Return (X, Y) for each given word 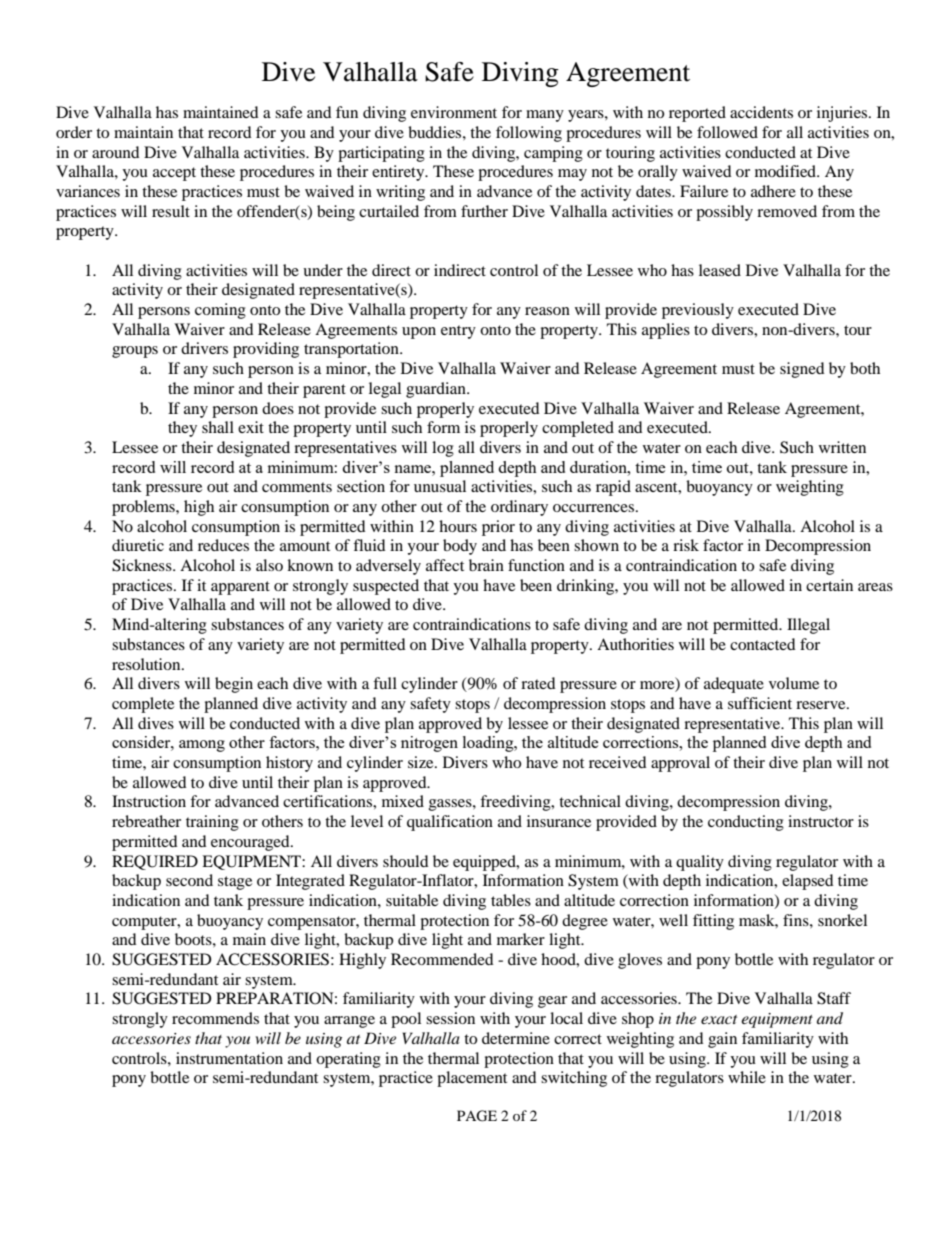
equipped (485, 863)
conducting (746, 823)
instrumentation (229, 1058)
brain (486, 565)
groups (135, 352)
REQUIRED (155, 862)
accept (174, 174)
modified (787, 171)
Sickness (143, 565)
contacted (763, 644)
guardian (437, 390)
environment (454, 112)
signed (802, 370)
